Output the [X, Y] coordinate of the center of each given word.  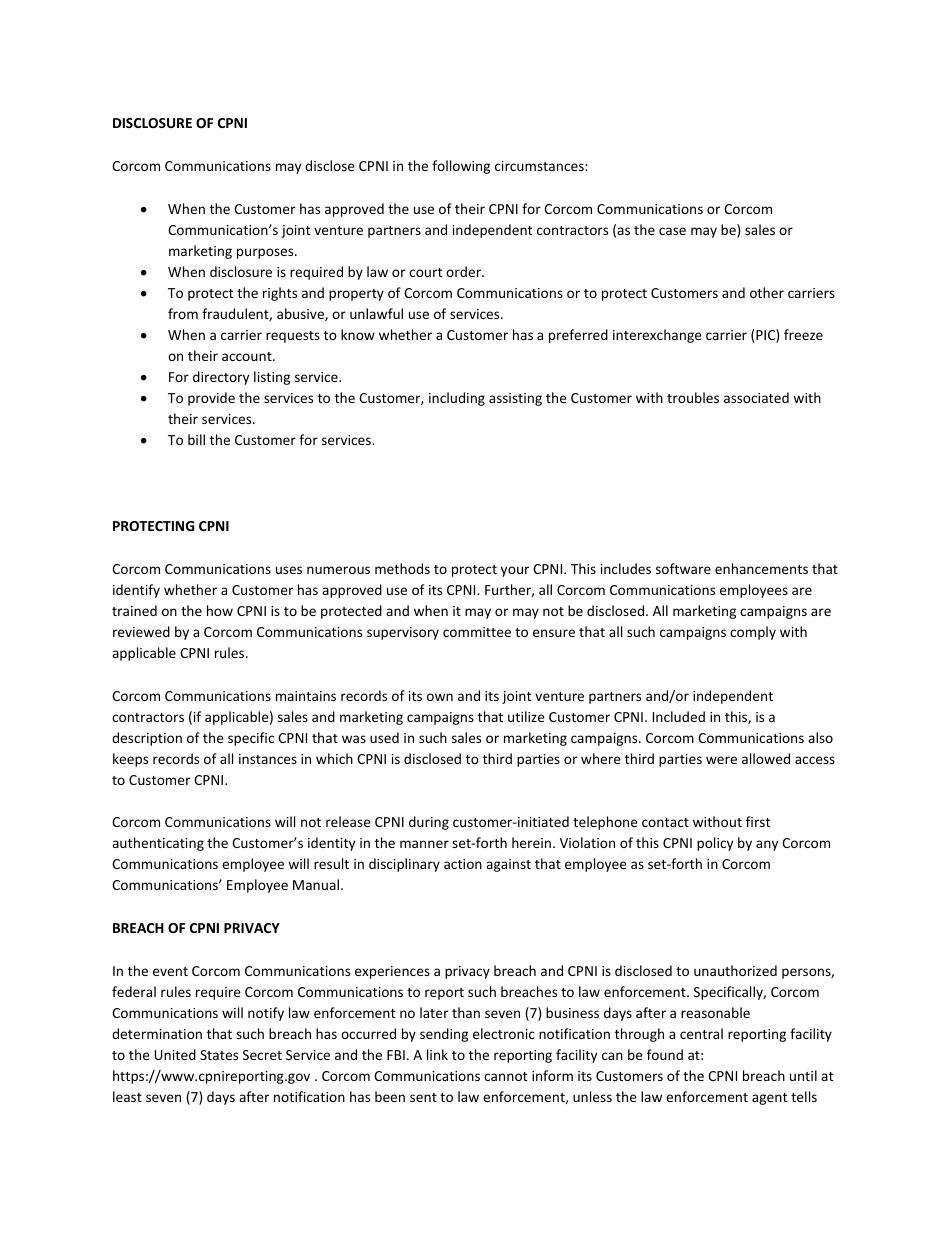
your [515, 571]
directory [221, 378]
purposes [266, 253]
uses [289, 570]
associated [756, 397]
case [672, 231]
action [463, 864]
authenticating [158, 844]
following [461, 167]
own [440, 697]
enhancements [761, 568]
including [457, 399]
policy [715, 844]
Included [679, 716]
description [147, 739]
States [219, 1055]
